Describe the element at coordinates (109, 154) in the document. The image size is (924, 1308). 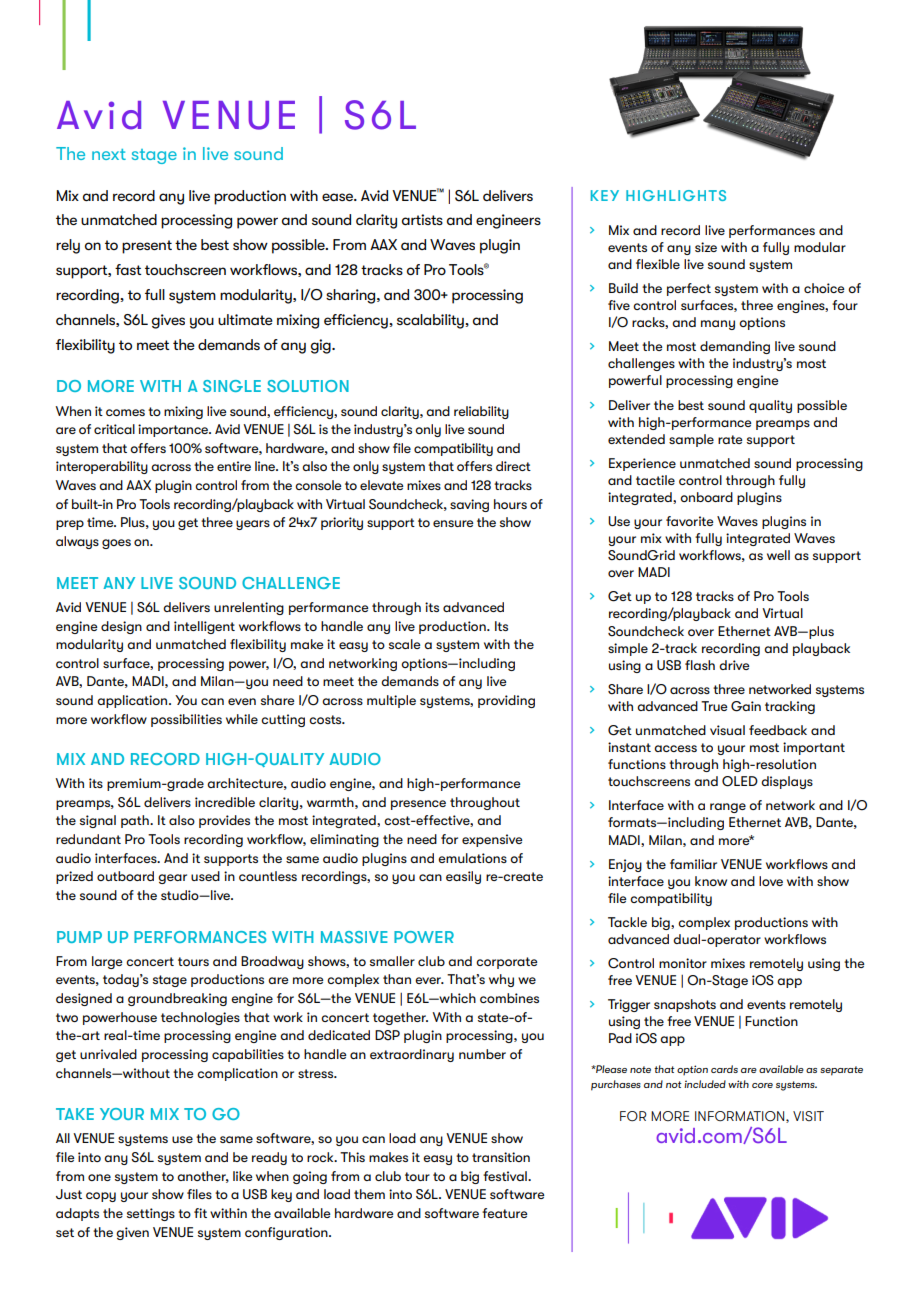
I see `next` at that location.
